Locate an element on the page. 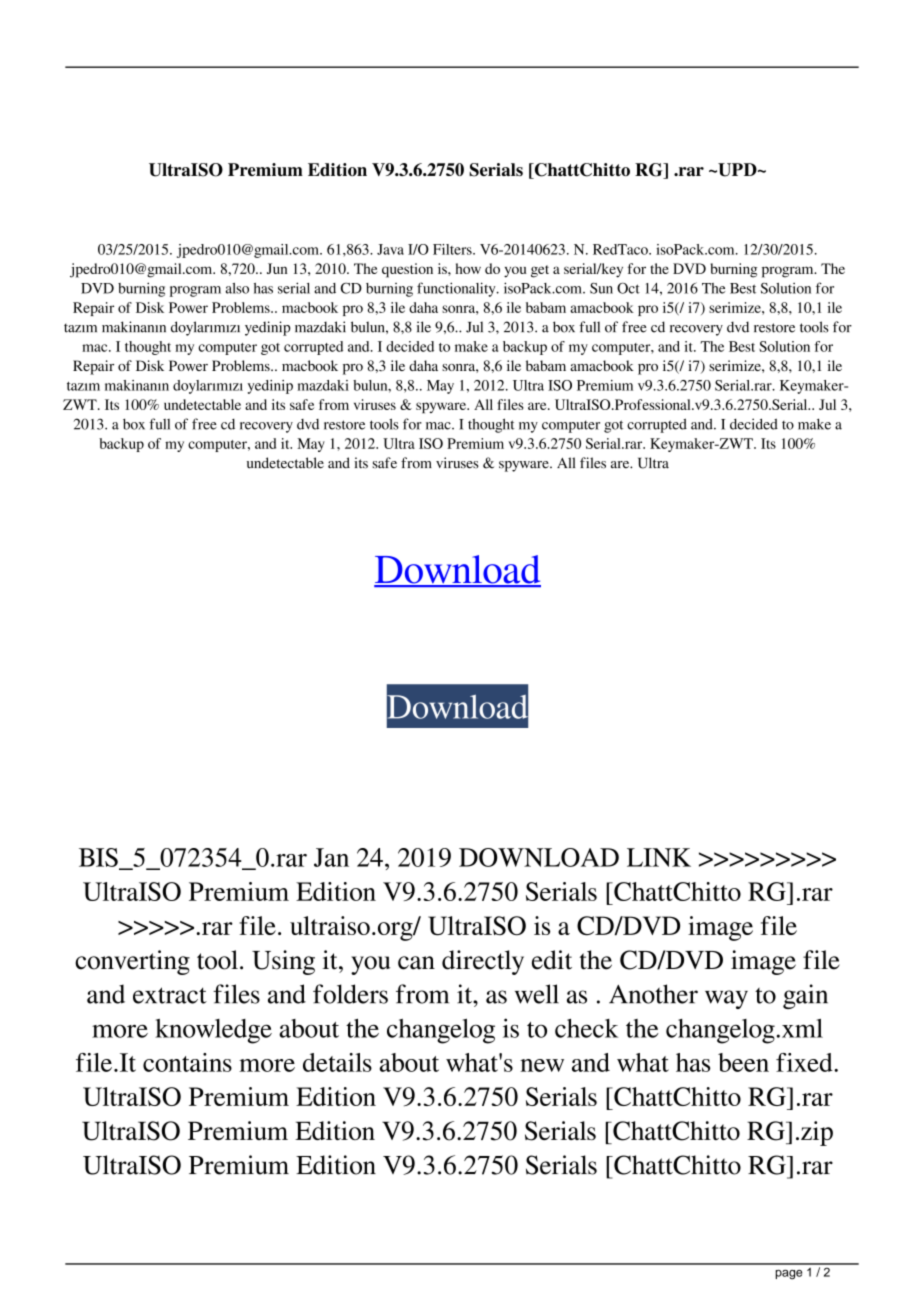  new is located at coordinates (542, 1065).
